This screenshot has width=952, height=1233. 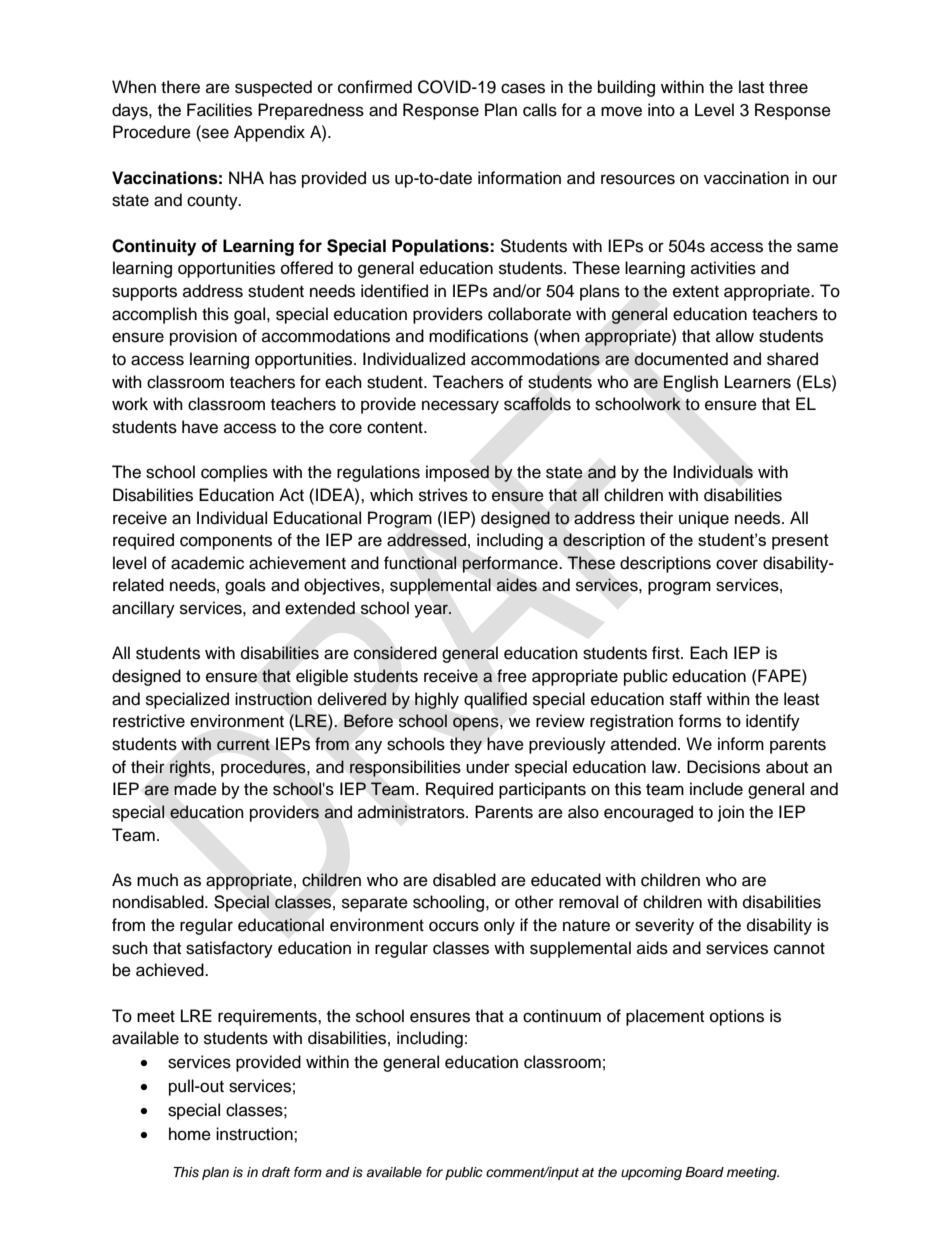 I want to click on Board, so click(x=704, y=1172).
